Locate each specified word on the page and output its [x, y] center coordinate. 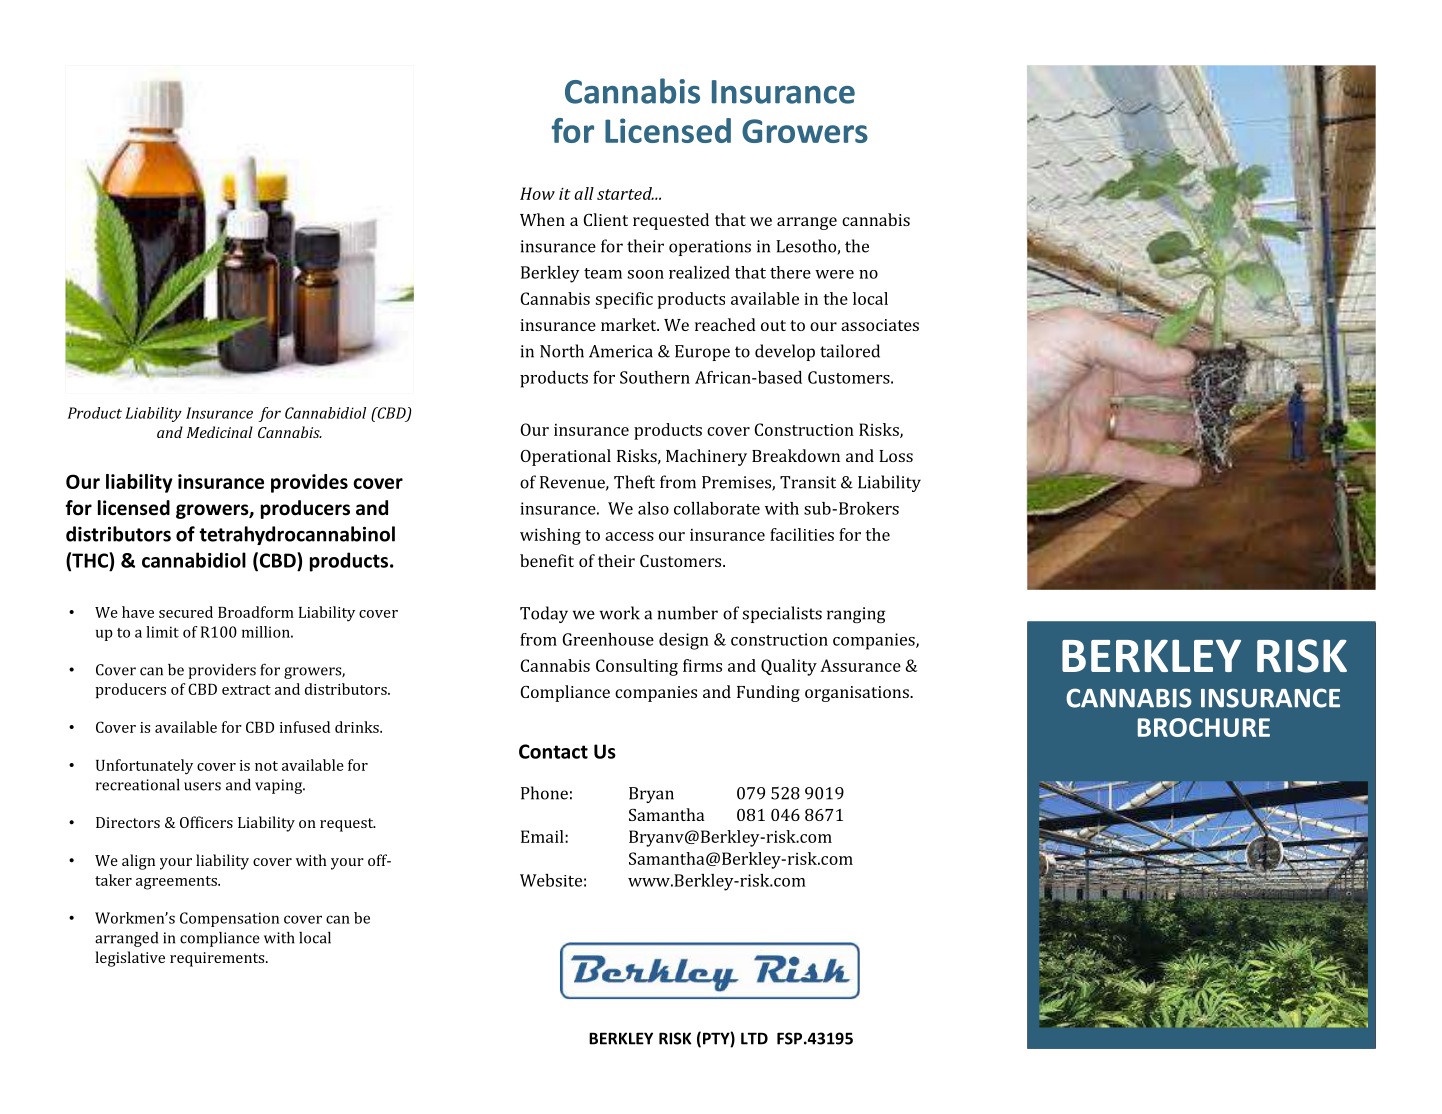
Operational [566, 457]
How [537, 193]
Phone [544, 793]
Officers [206, 822]
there [790, 272]
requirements [218, 959]
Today [544, 614]
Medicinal [220, 432]
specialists [782, 614]
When [542, 219]
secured [186, 612]
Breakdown [796, 455]
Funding [768, 693]
